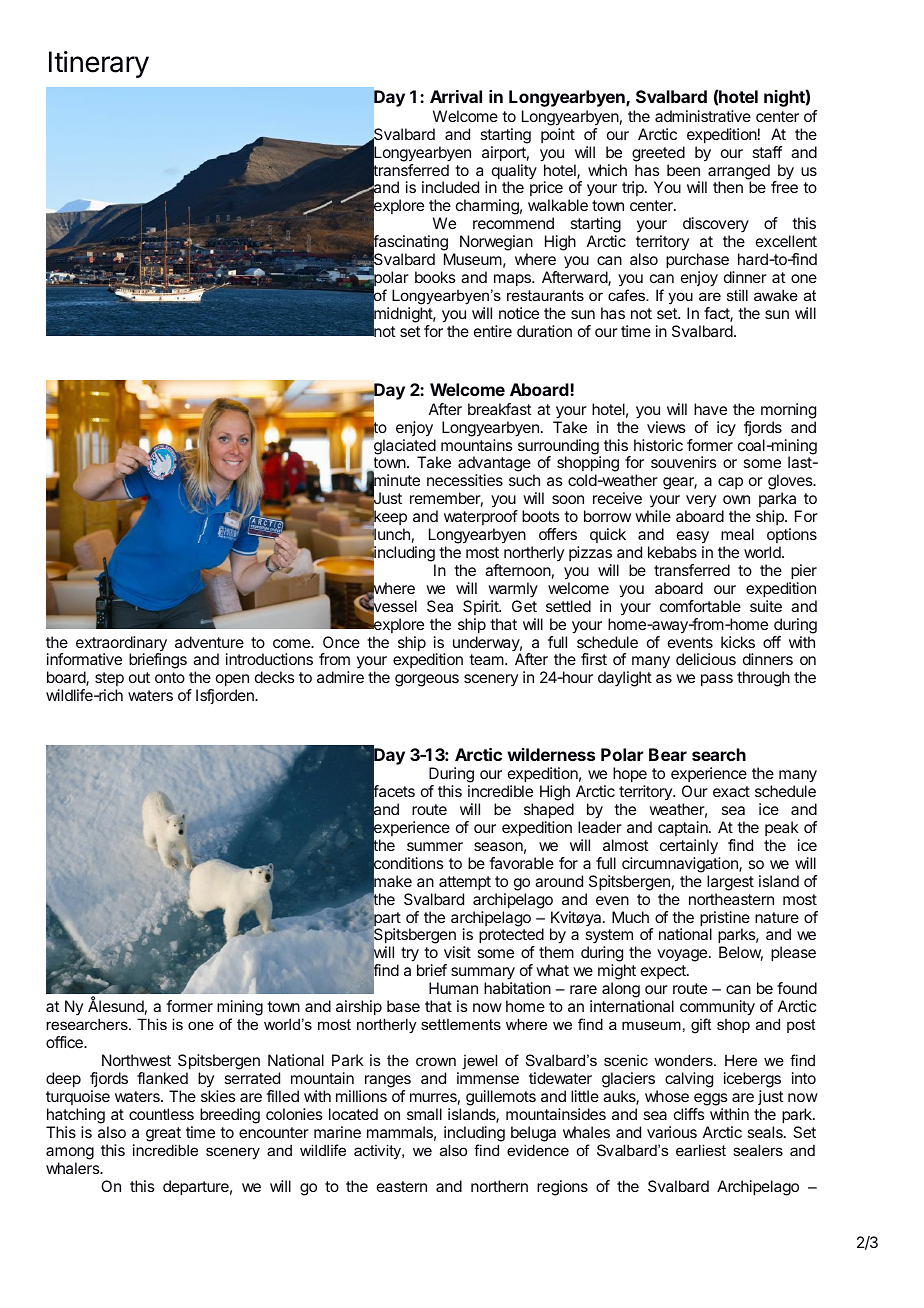  Describe the element at coordinates (121, 645) in the screenshot. I see `extraordinary` at that location.
